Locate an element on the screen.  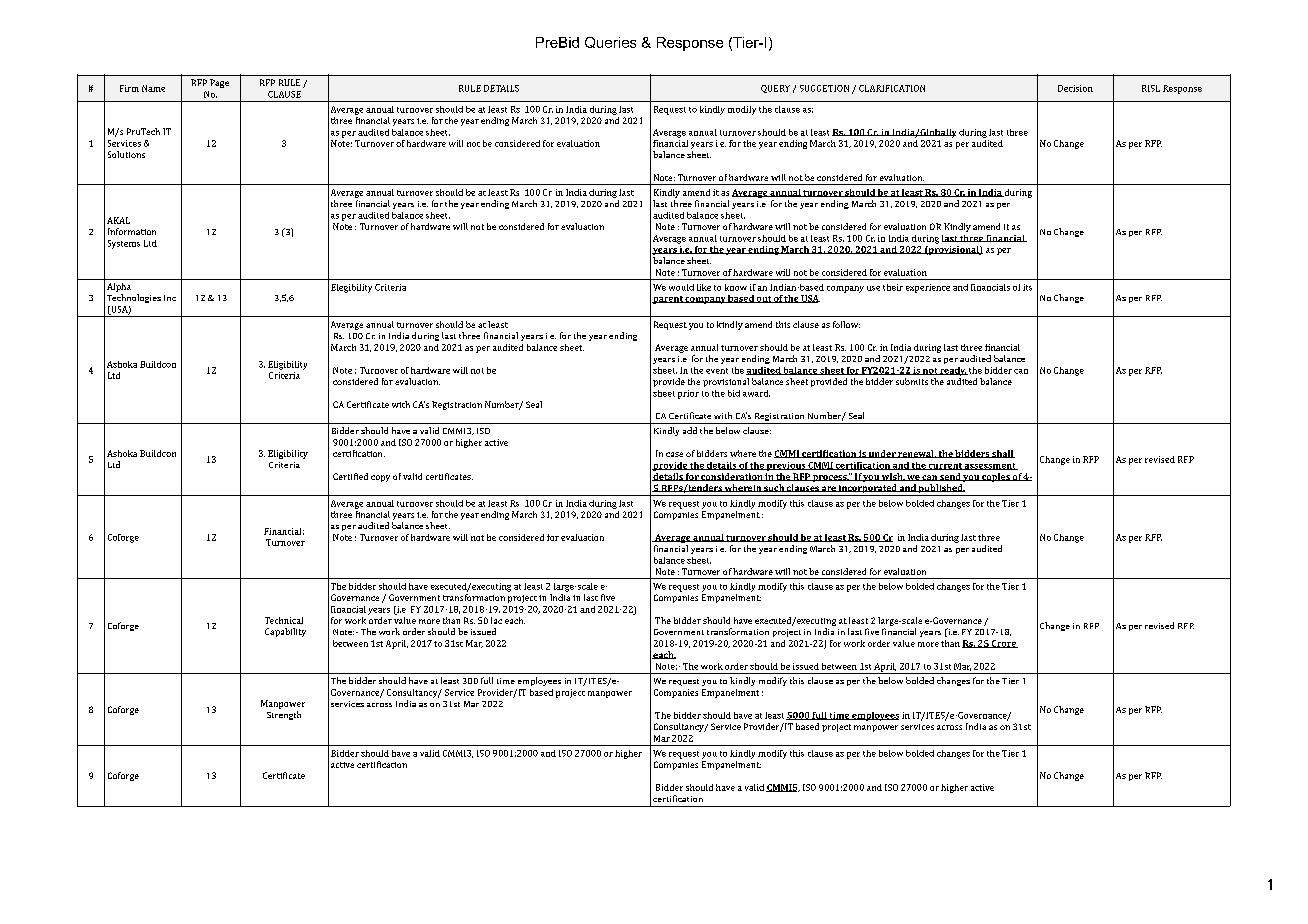
Technologies is located at coordinates (134, 298).
